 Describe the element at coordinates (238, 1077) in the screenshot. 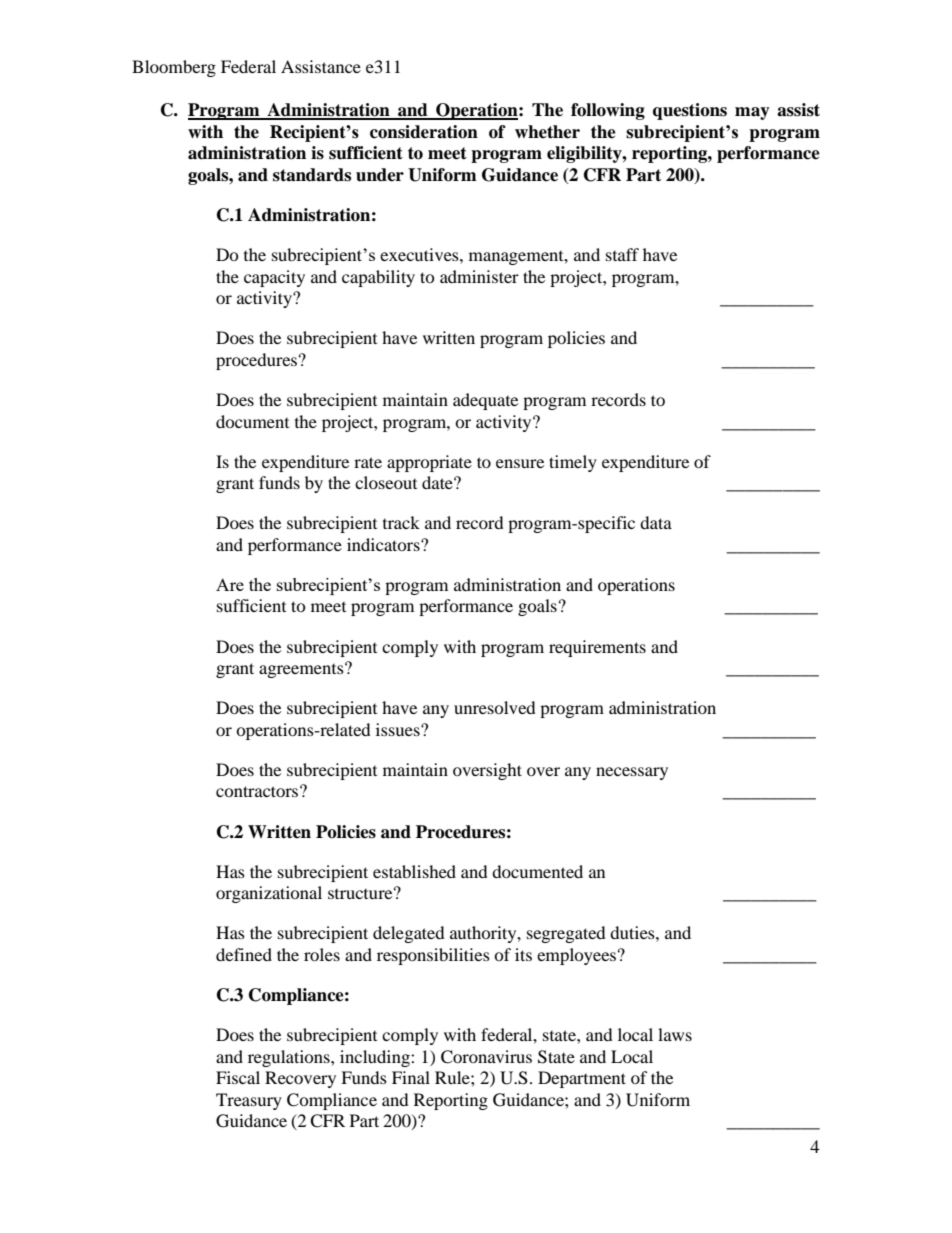

I see `Fiscal` at that location.
